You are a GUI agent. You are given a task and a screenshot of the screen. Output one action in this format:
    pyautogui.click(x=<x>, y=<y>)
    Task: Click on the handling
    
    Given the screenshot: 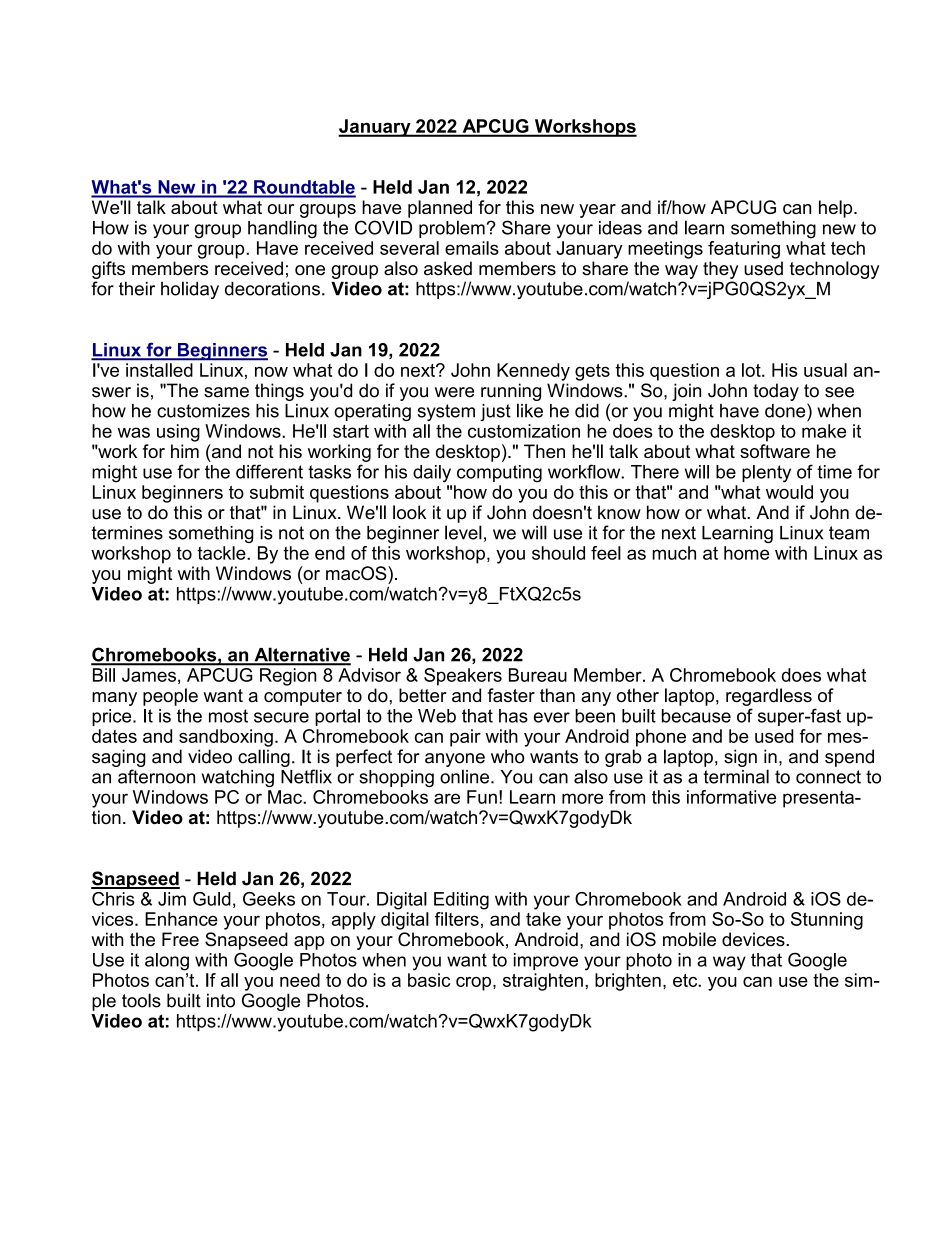 What is the action you would take?
    pyautogui.click(x=282, y=229)
